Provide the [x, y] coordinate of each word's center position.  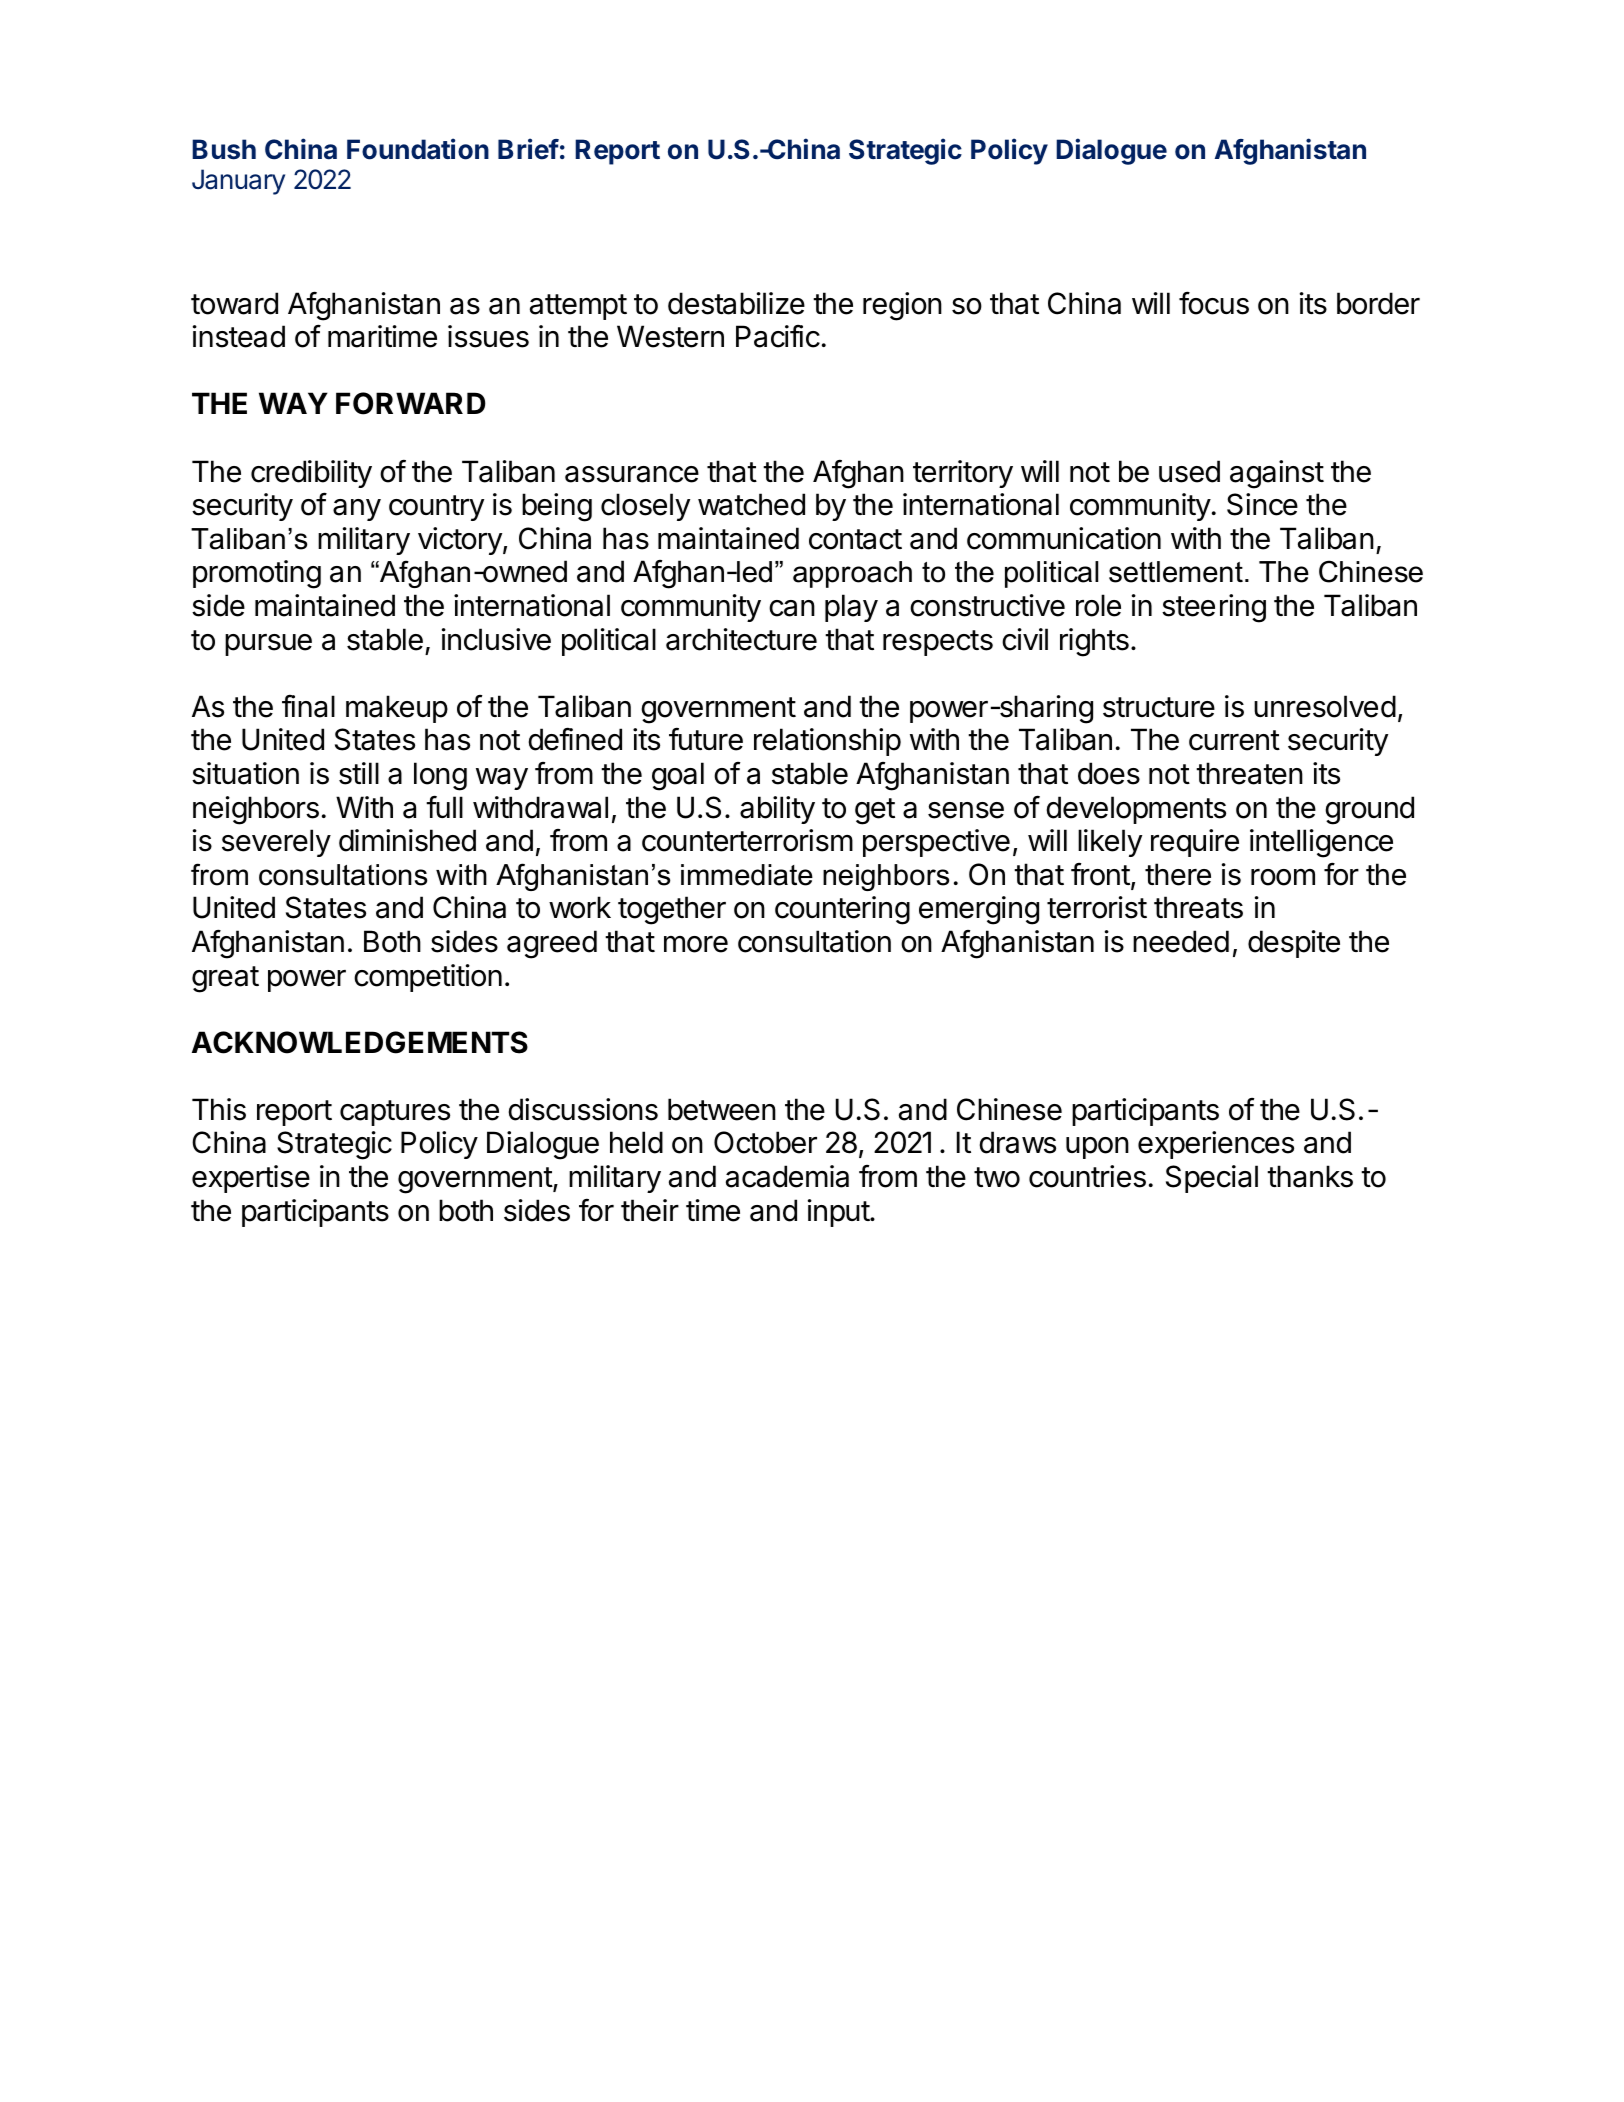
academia [787, 1176]
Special [1212, 1179]
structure [1159, 707]
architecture [741, 639]
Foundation [418, 149]
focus [1214, 303]
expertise [251, 1179]
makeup [397, 709]
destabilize [736, 303]
